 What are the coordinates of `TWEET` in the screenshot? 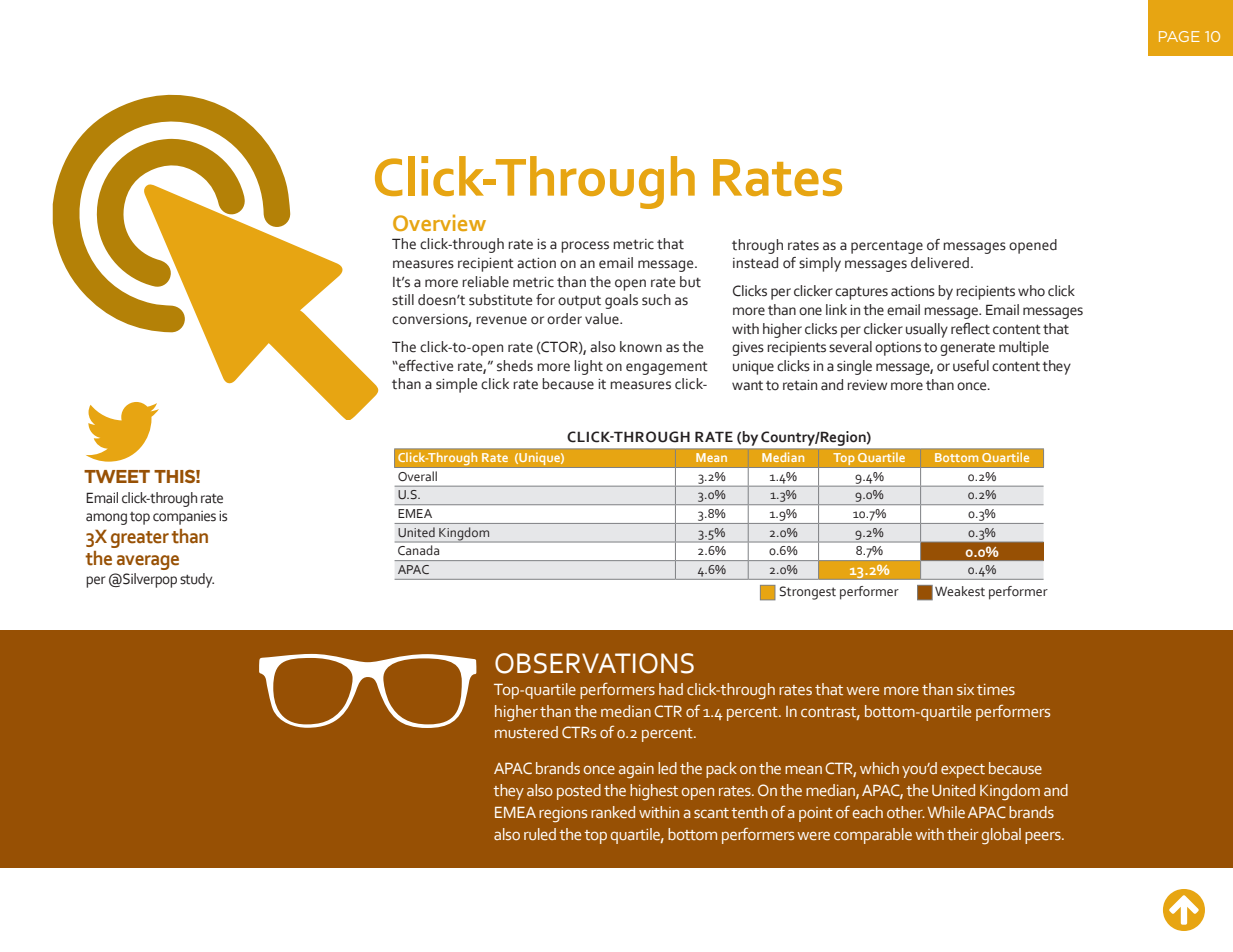 It's located at (117, 476).
